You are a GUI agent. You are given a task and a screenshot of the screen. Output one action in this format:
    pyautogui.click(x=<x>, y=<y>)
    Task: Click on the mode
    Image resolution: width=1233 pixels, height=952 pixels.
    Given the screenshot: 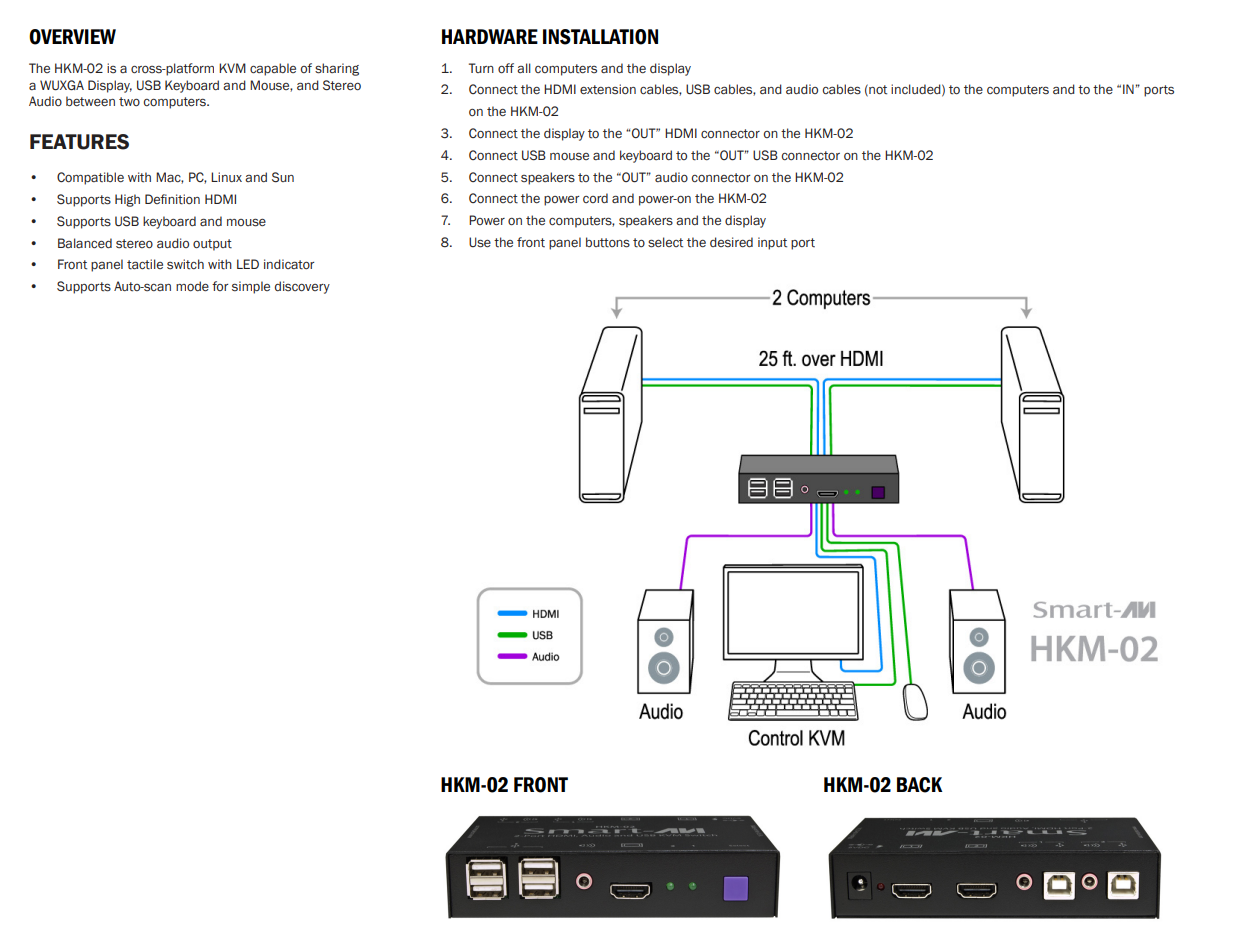 What is the action you would take?
    pyautogui.click(x=192, y=286)
